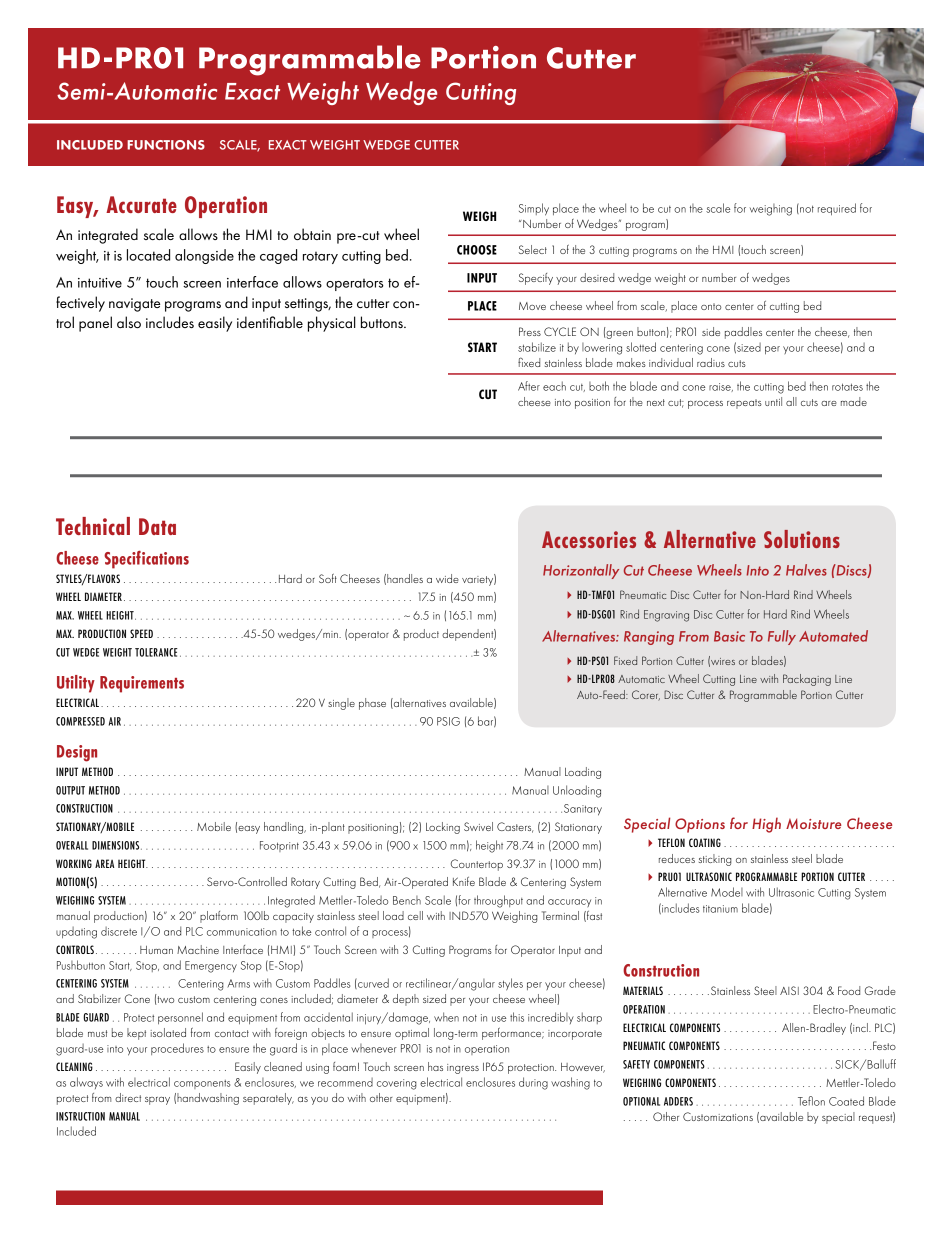 This screenshot has height=1233, width=952. Describe the element at coordinates (837, 209) in the screenshot. I see `required` at that location.
